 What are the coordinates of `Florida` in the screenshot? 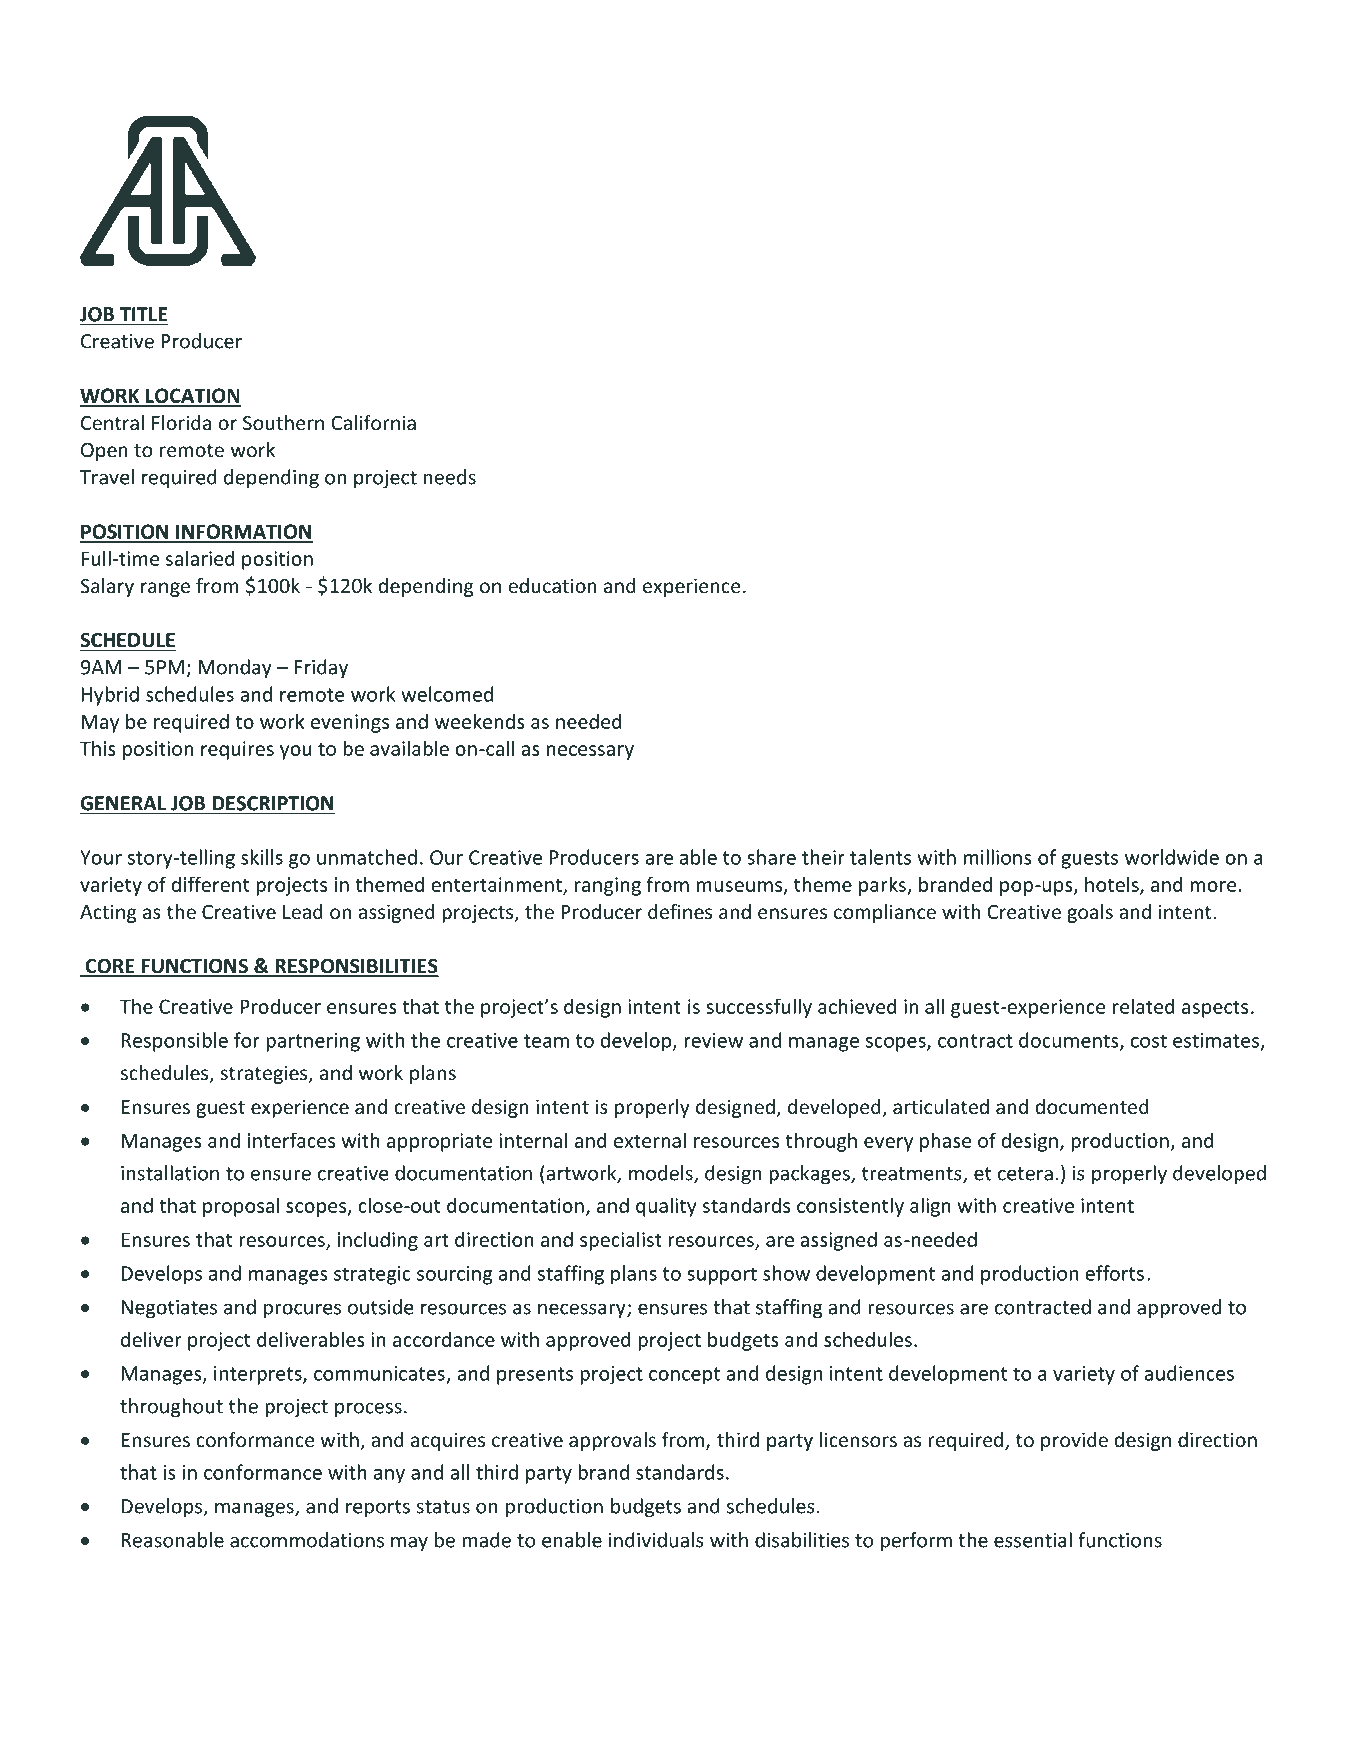 It's located at (181, 423).
